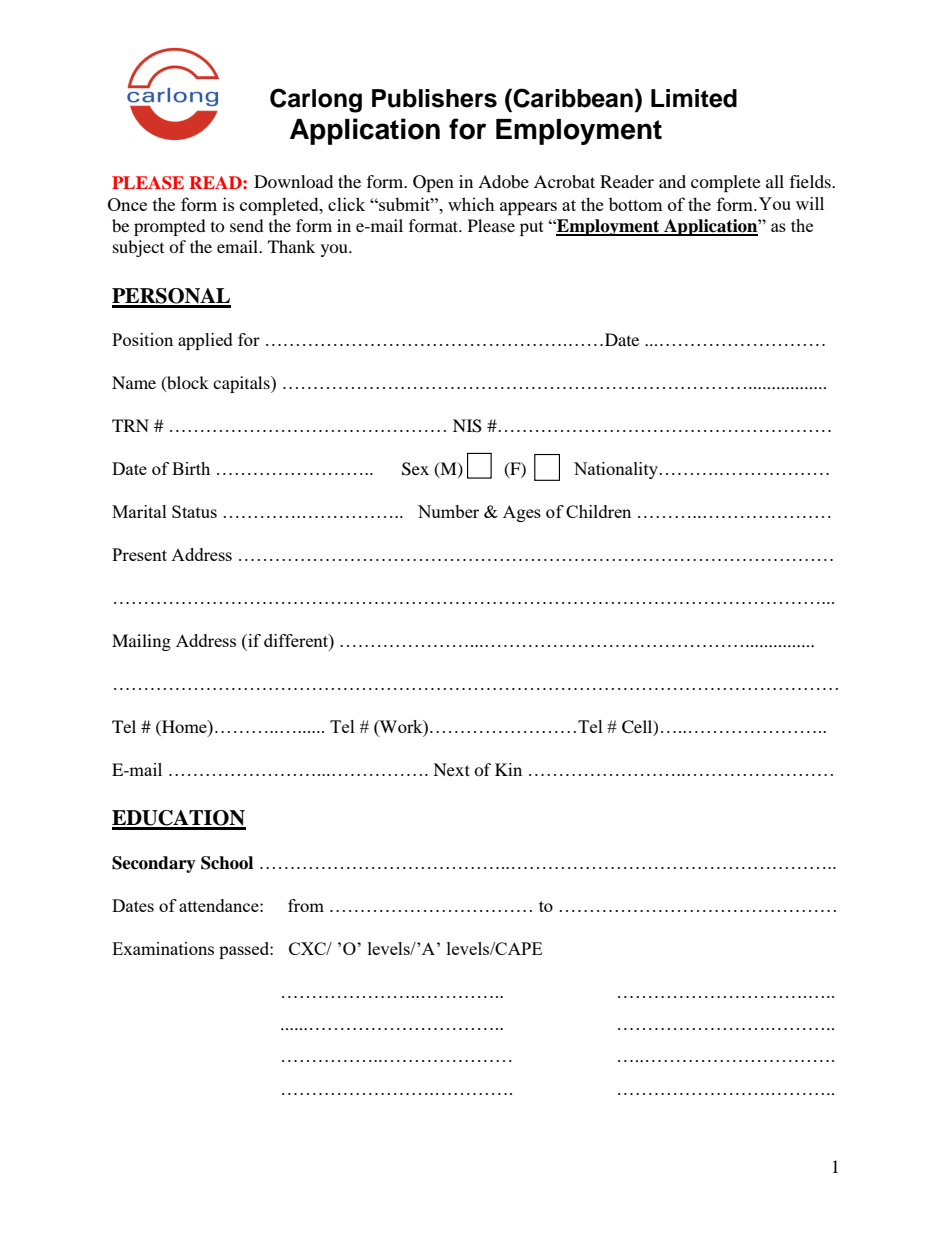 This screenshot has width=952, height=1233. Describe the element at coordinates (448, 511) in the screenshot. I see `Number` at that location.
